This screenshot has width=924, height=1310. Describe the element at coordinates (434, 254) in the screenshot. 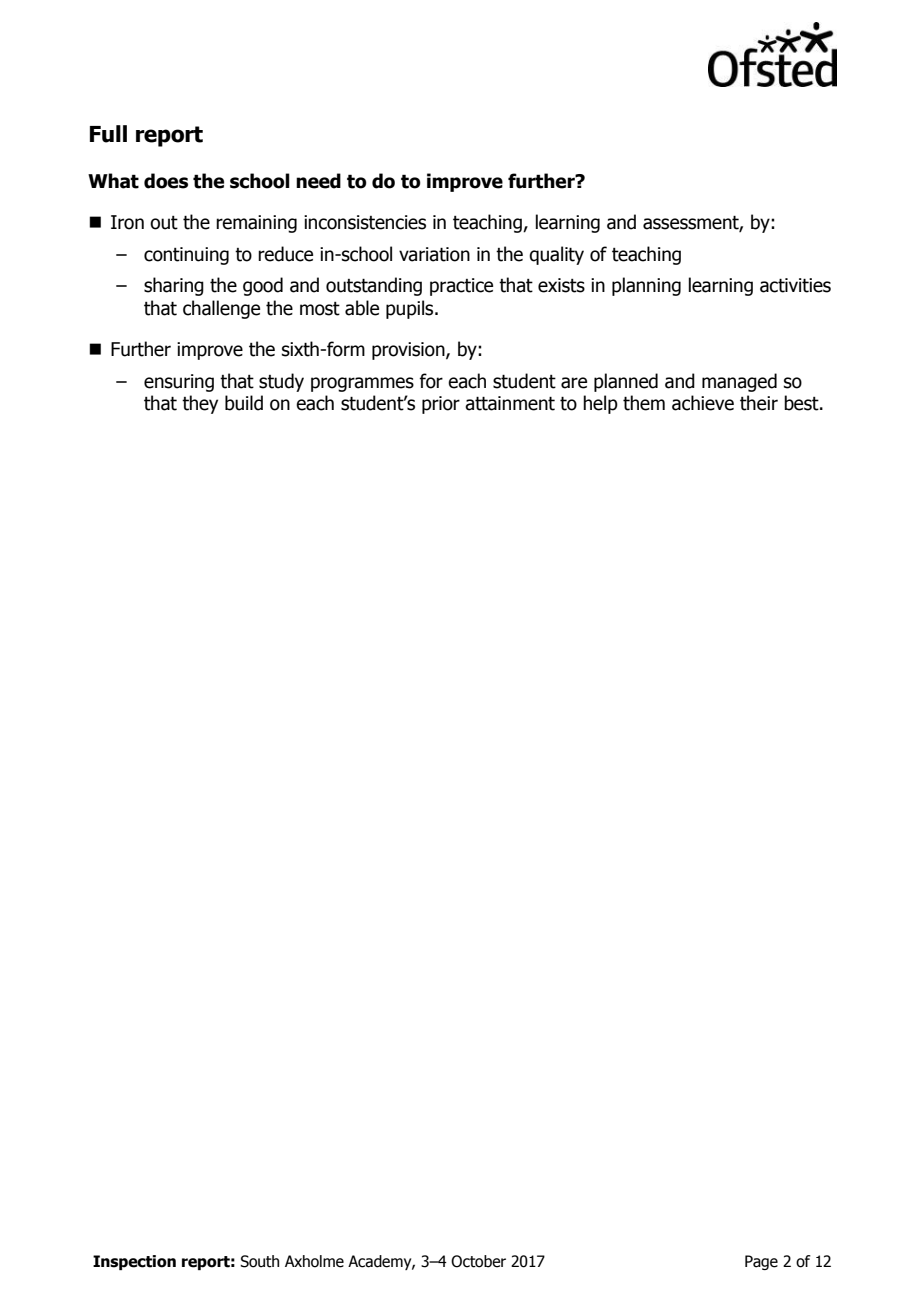

I see `variation` at that location.
